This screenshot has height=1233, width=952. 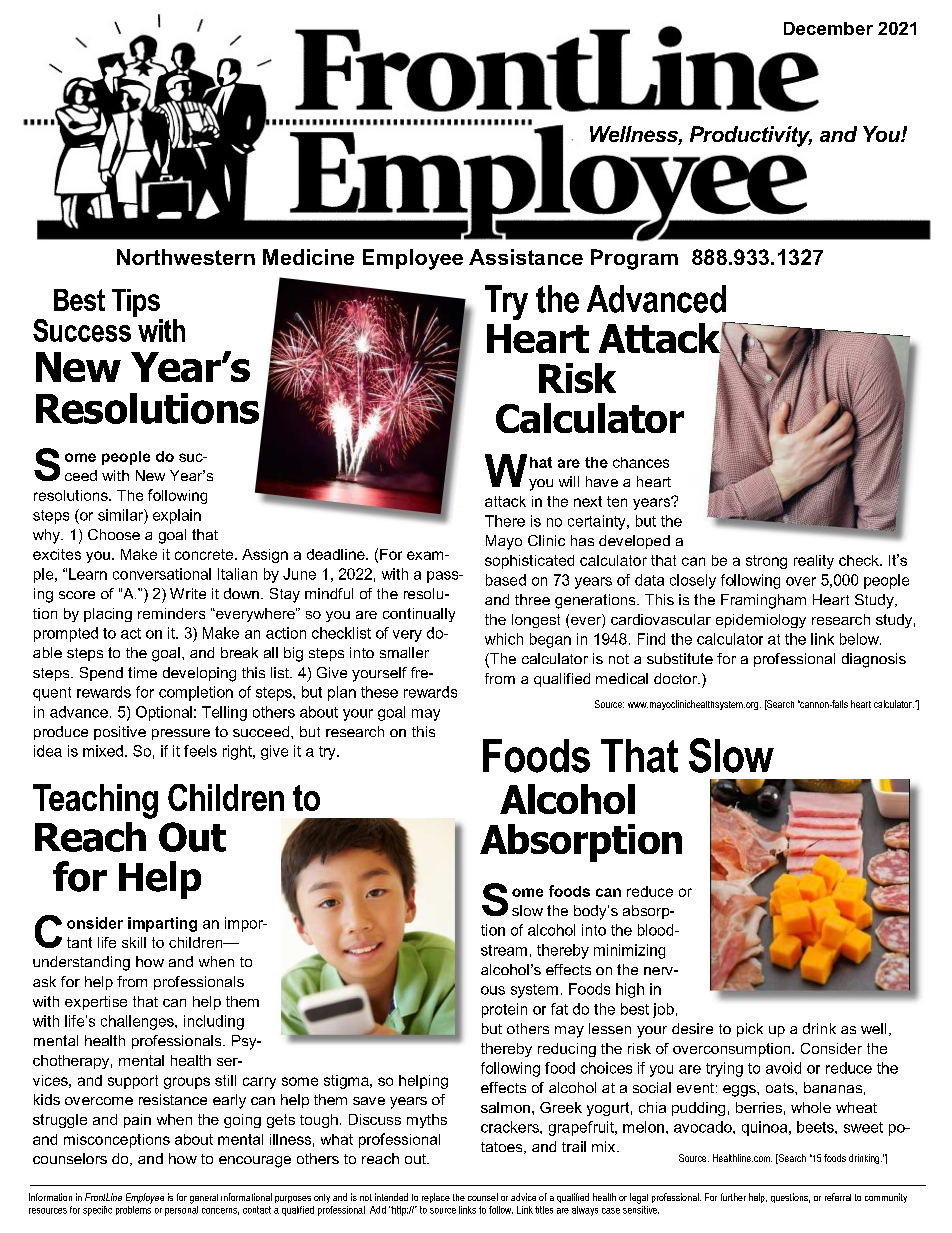 I want to click on Teaching, so click(x=95, y=801).
